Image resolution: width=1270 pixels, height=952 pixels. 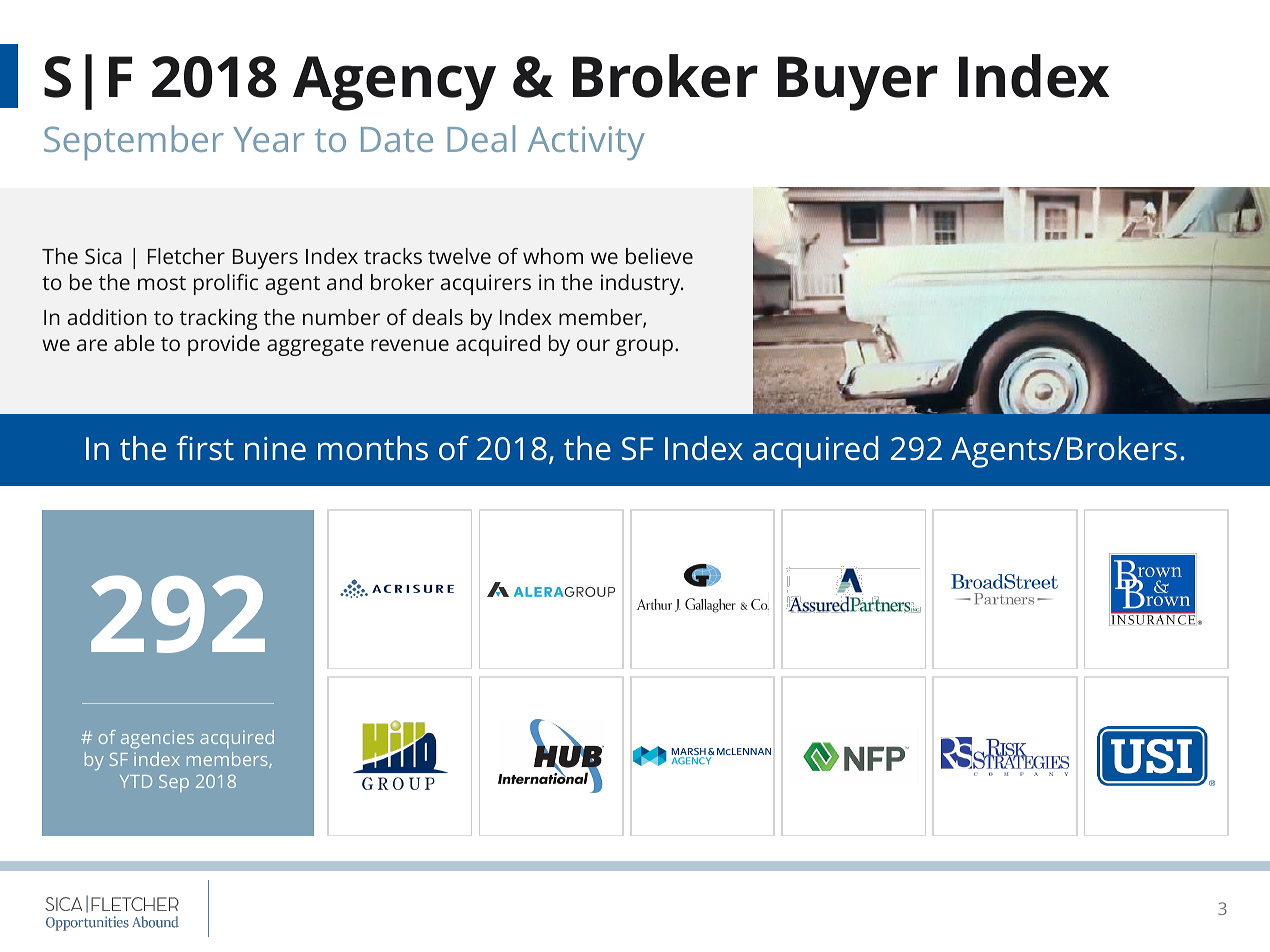 I want to click on whom, so click(x=553, y=256).
